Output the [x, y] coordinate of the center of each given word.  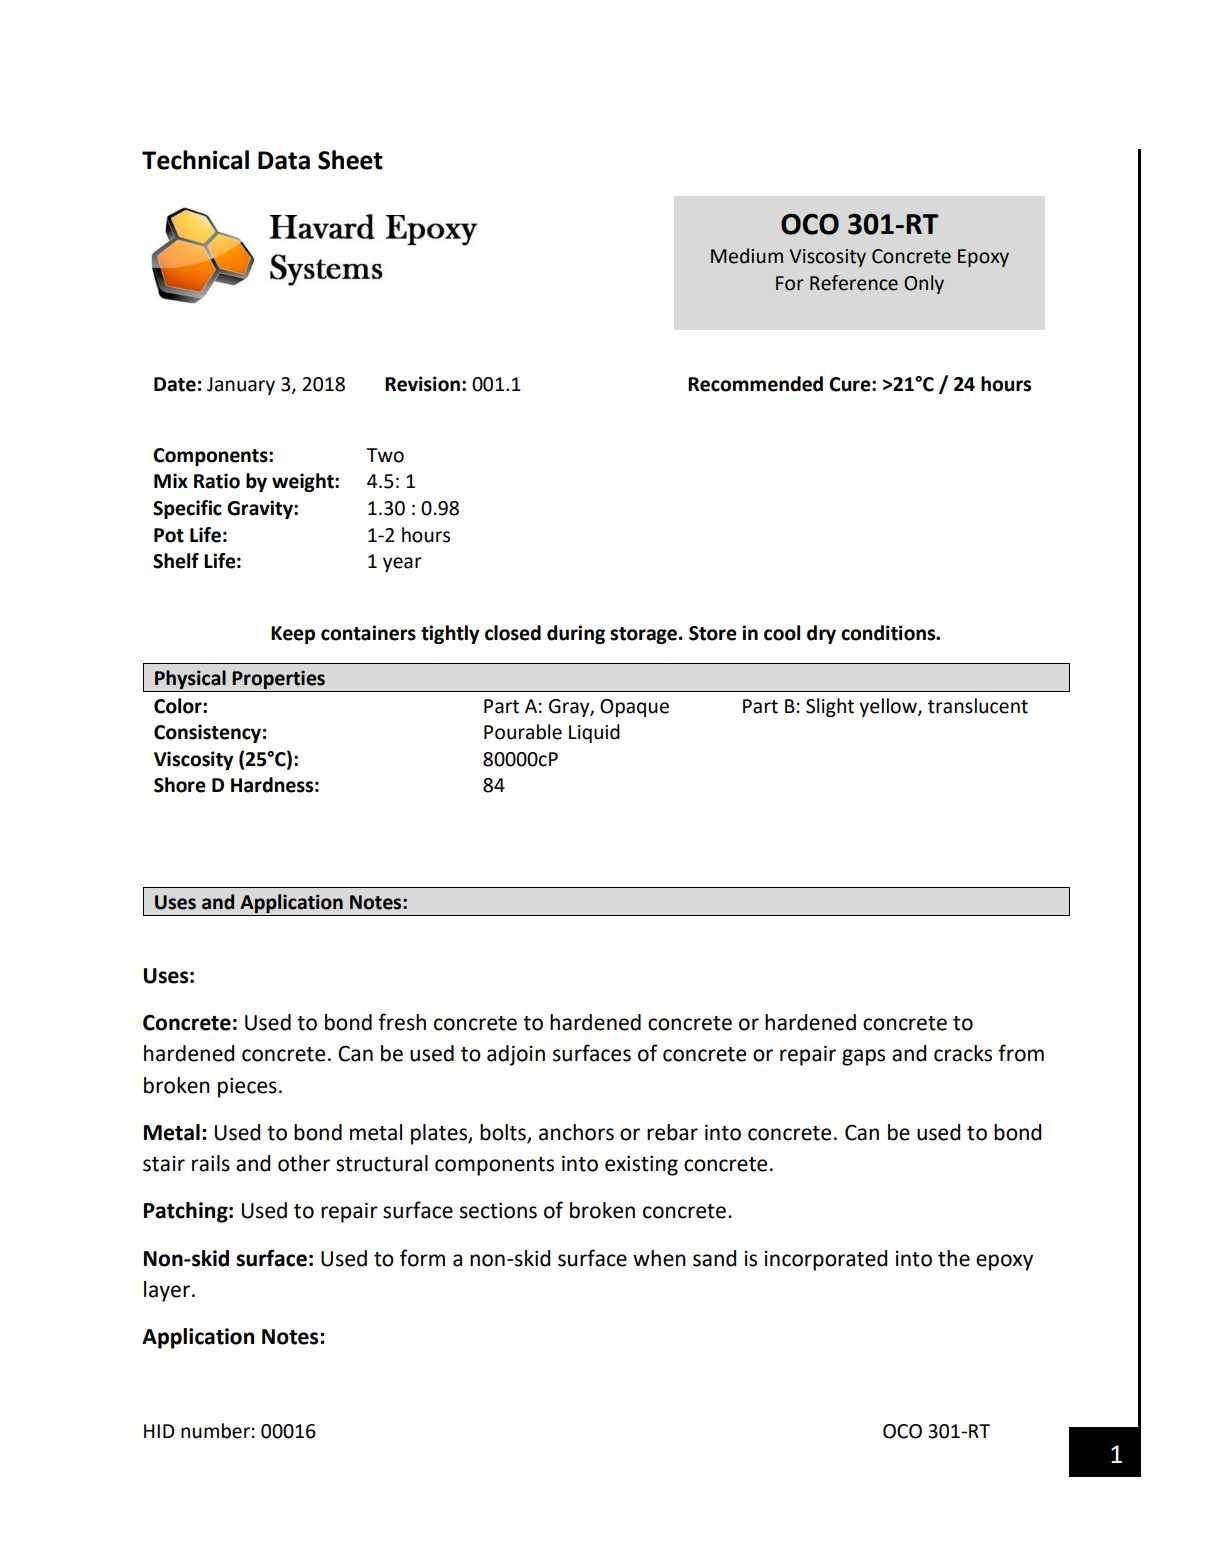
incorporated [826, 1260]
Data [284, 160]
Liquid [594, 733]
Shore [180, 785]
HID [159, 1431]
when [659, 1258]
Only [924, 284]
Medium [747, 256]
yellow [889, 707]
